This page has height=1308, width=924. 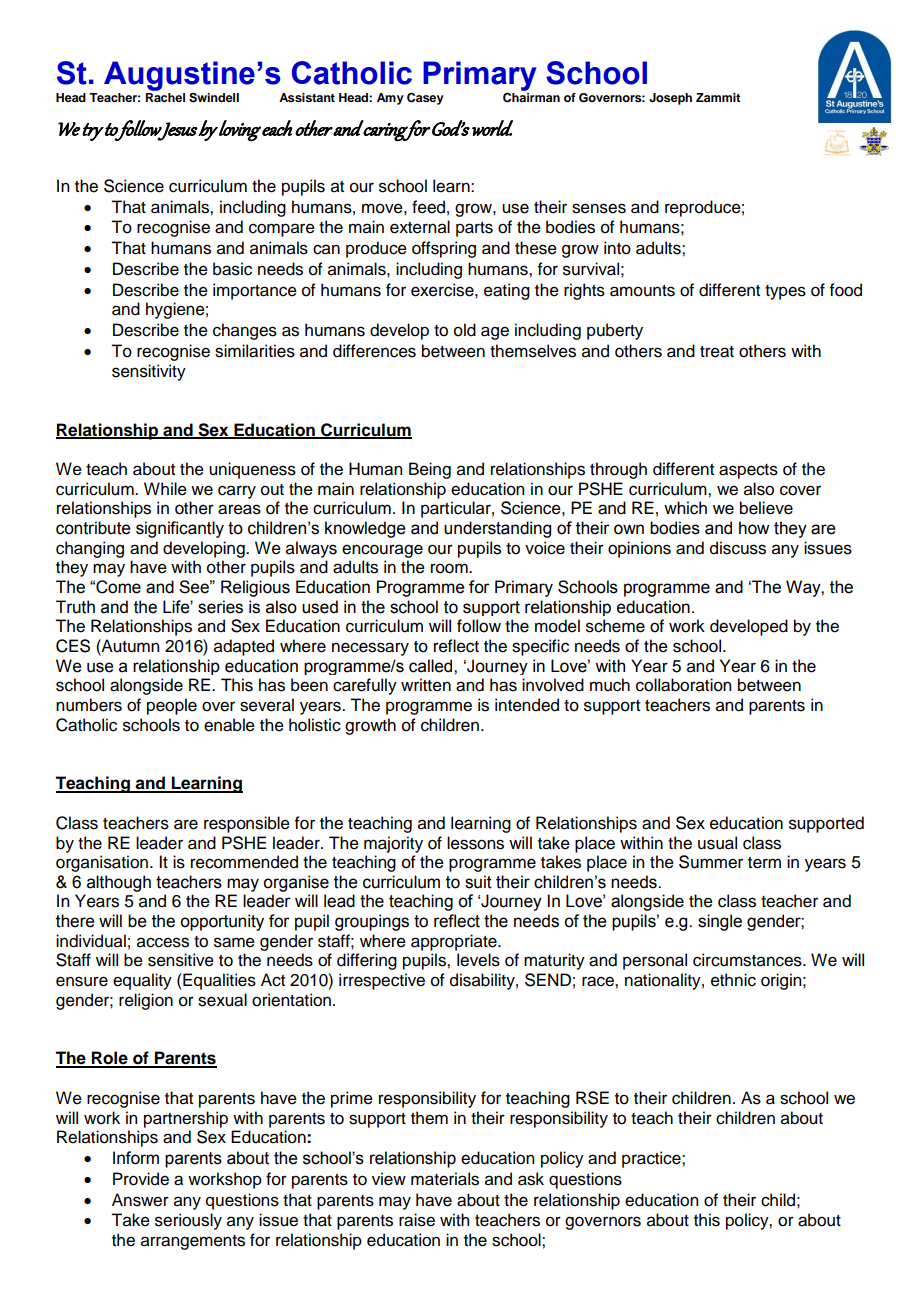 I want to click on called, so click(x=432, y=666).
